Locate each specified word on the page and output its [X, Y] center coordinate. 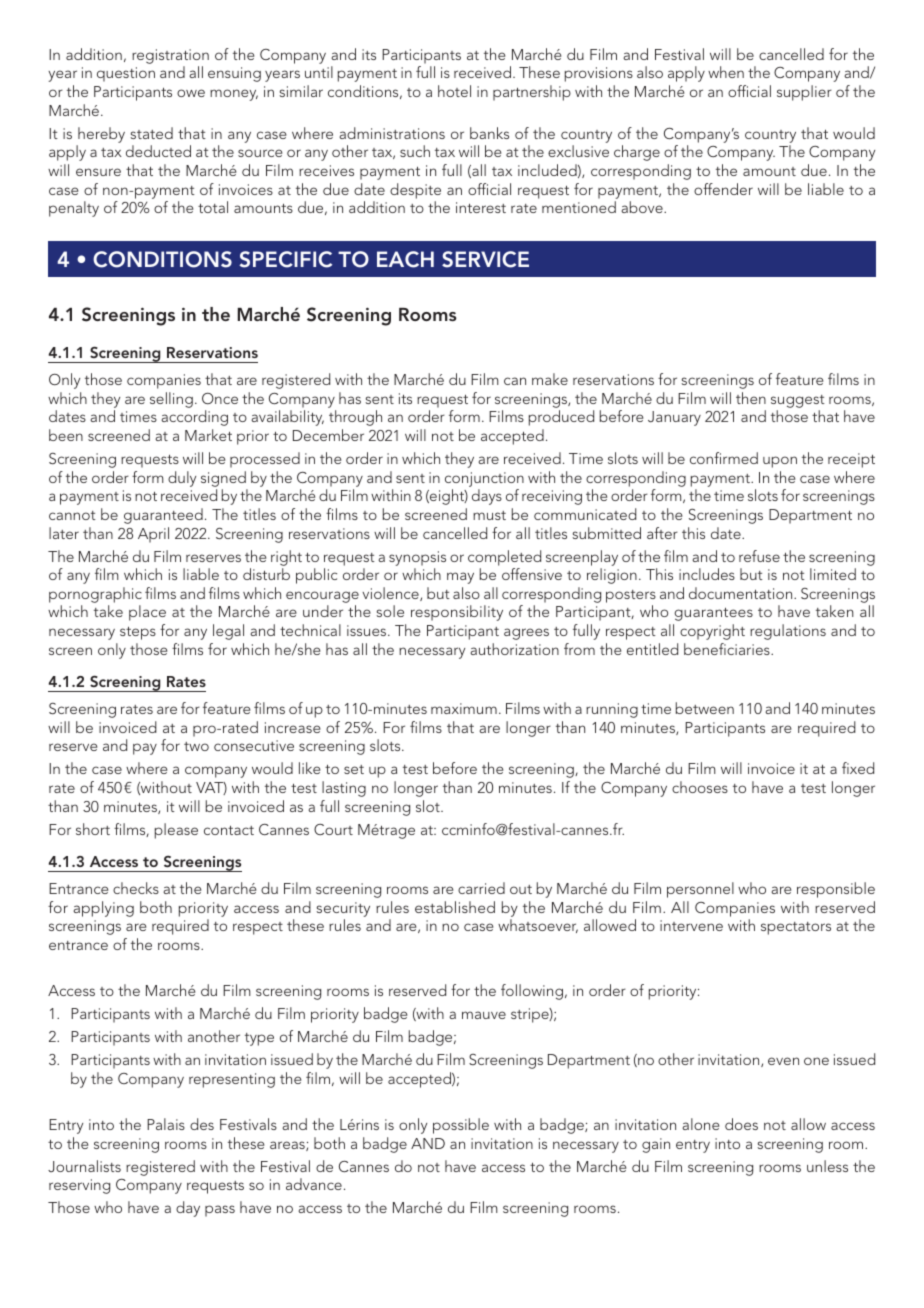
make [550, 379]
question [126, 74]
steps [138, 633]
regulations [788, 632]
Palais [166, 1124]
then [751, 398]
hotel [454, 91]
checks [136, 888]
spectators [796, 928]
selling [171, 400]
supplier [804, 93]
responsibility [457, 613]
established [455, 907]
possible [461, 1126]
